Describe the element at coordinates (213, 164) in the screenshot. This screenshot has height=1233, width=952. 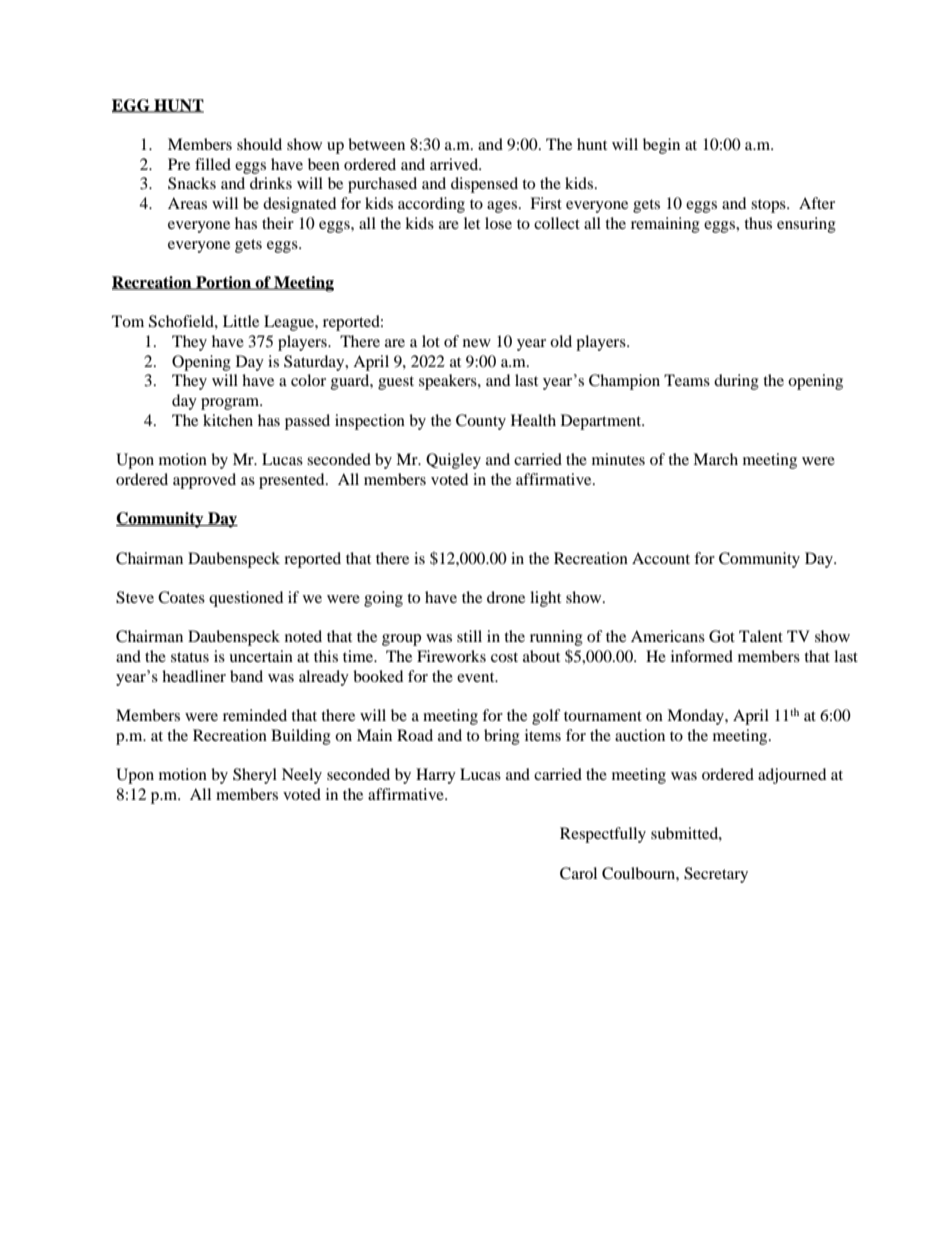
I see `filled` at that location.
